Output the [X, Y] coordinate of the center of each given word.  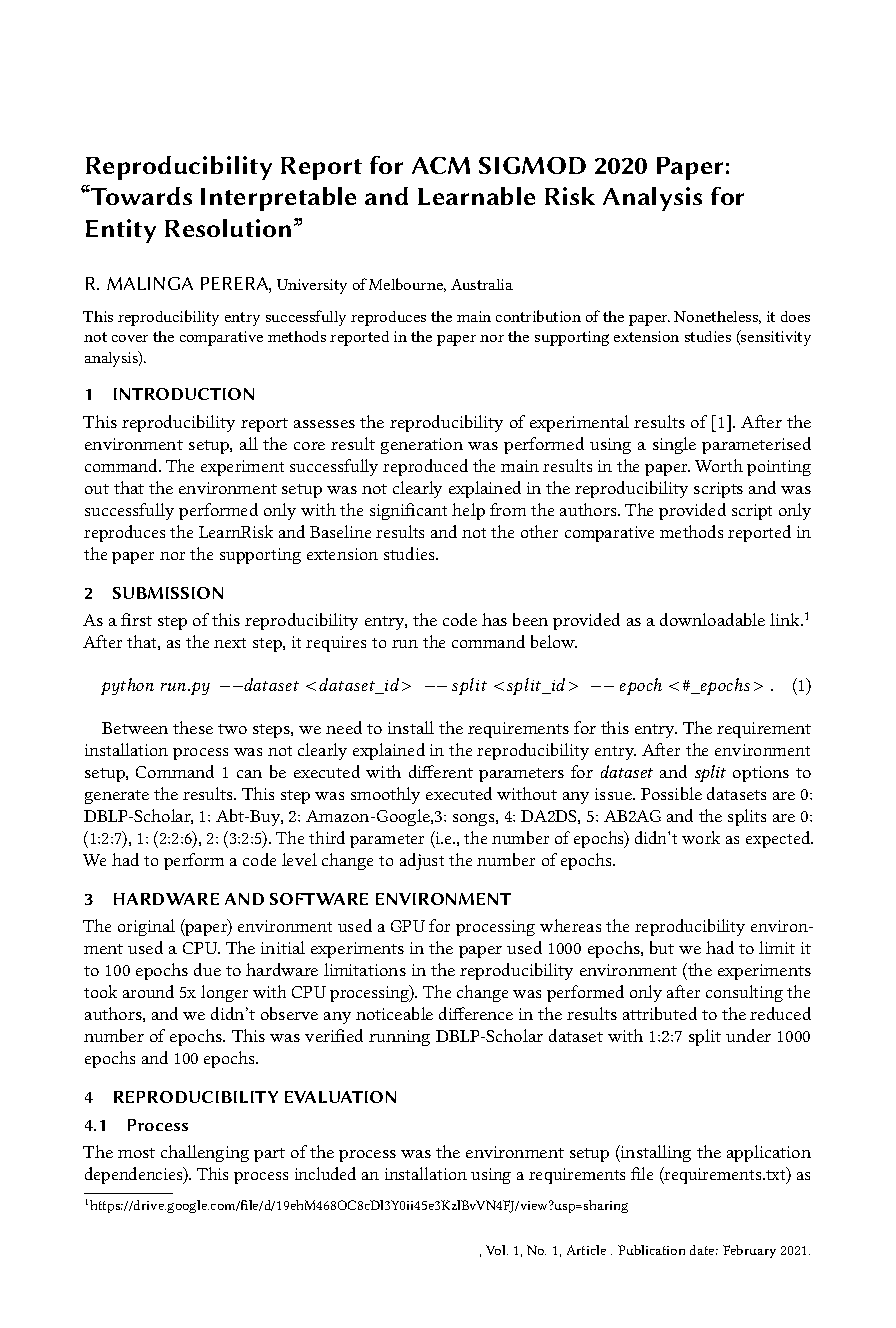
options [761, 774]
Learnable [476, 196]
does [795, 316]
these [193, 727]
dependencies [135, 1175]
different [441, 771]
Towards [140, 195]
